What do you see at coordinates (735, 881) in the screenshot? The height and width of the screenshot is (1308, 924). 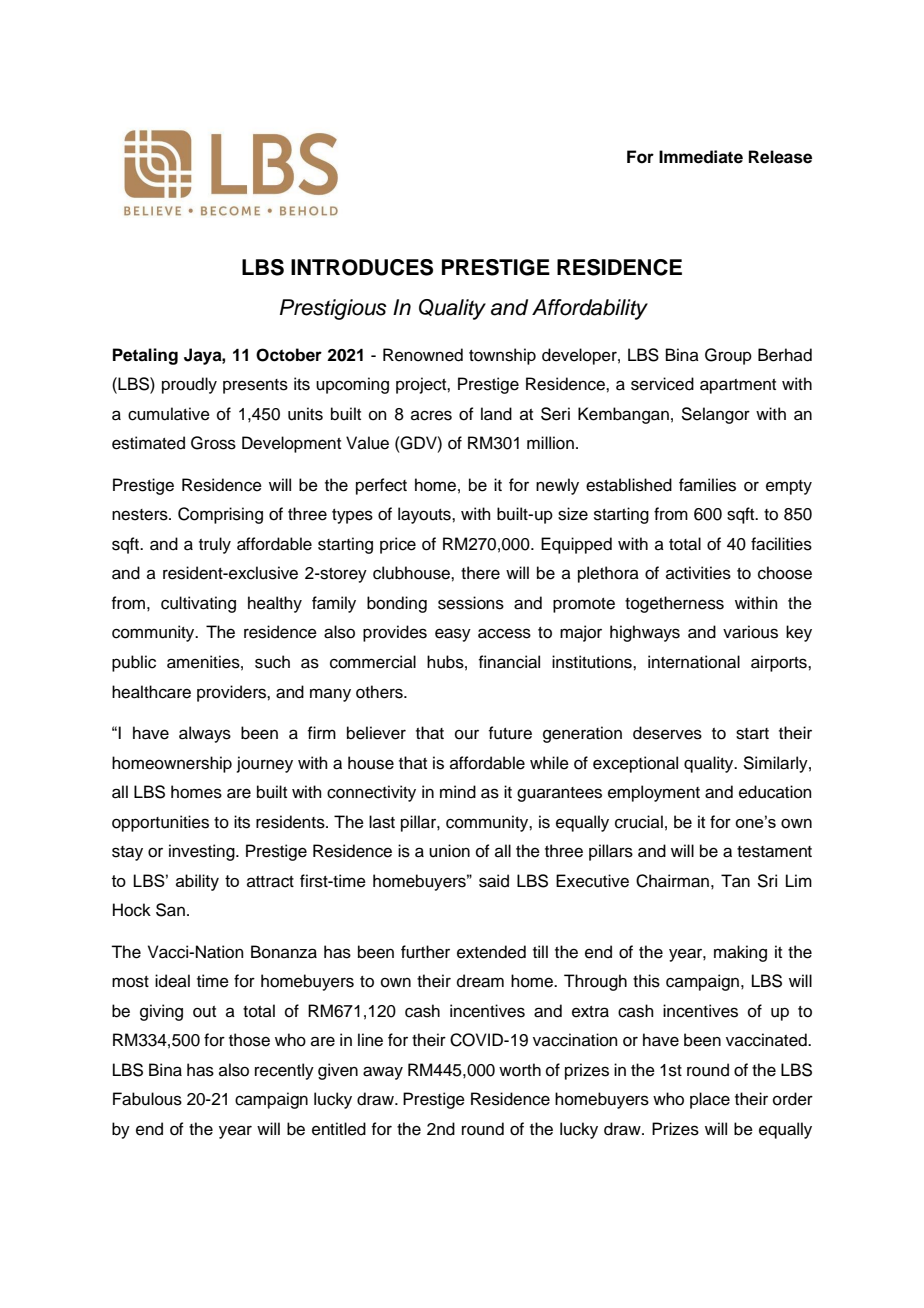 I see `Tan` at bounding box center [735, 881].
